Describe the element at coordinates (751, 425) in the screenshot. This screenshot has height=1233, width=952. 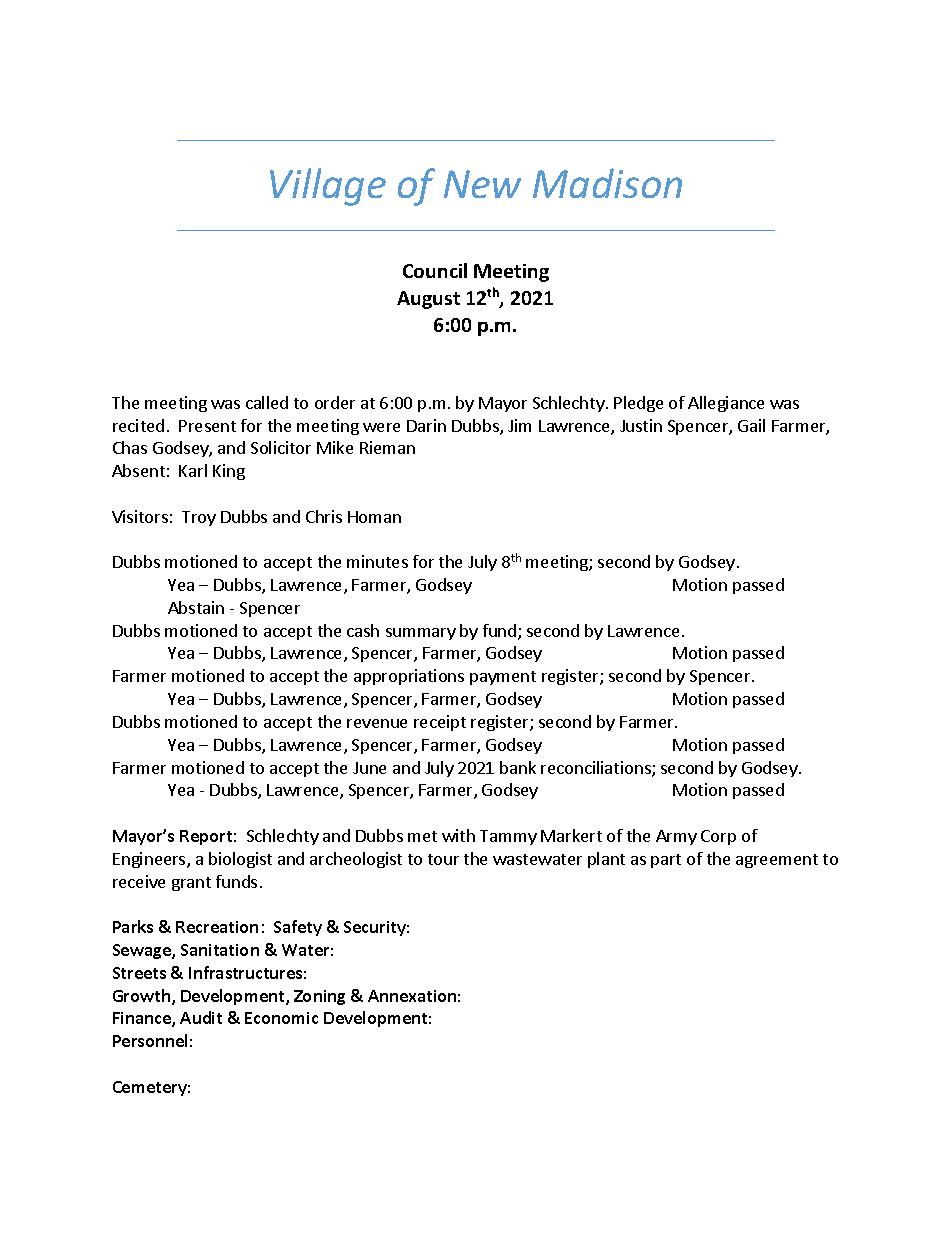
I see `Gail` at that location.
